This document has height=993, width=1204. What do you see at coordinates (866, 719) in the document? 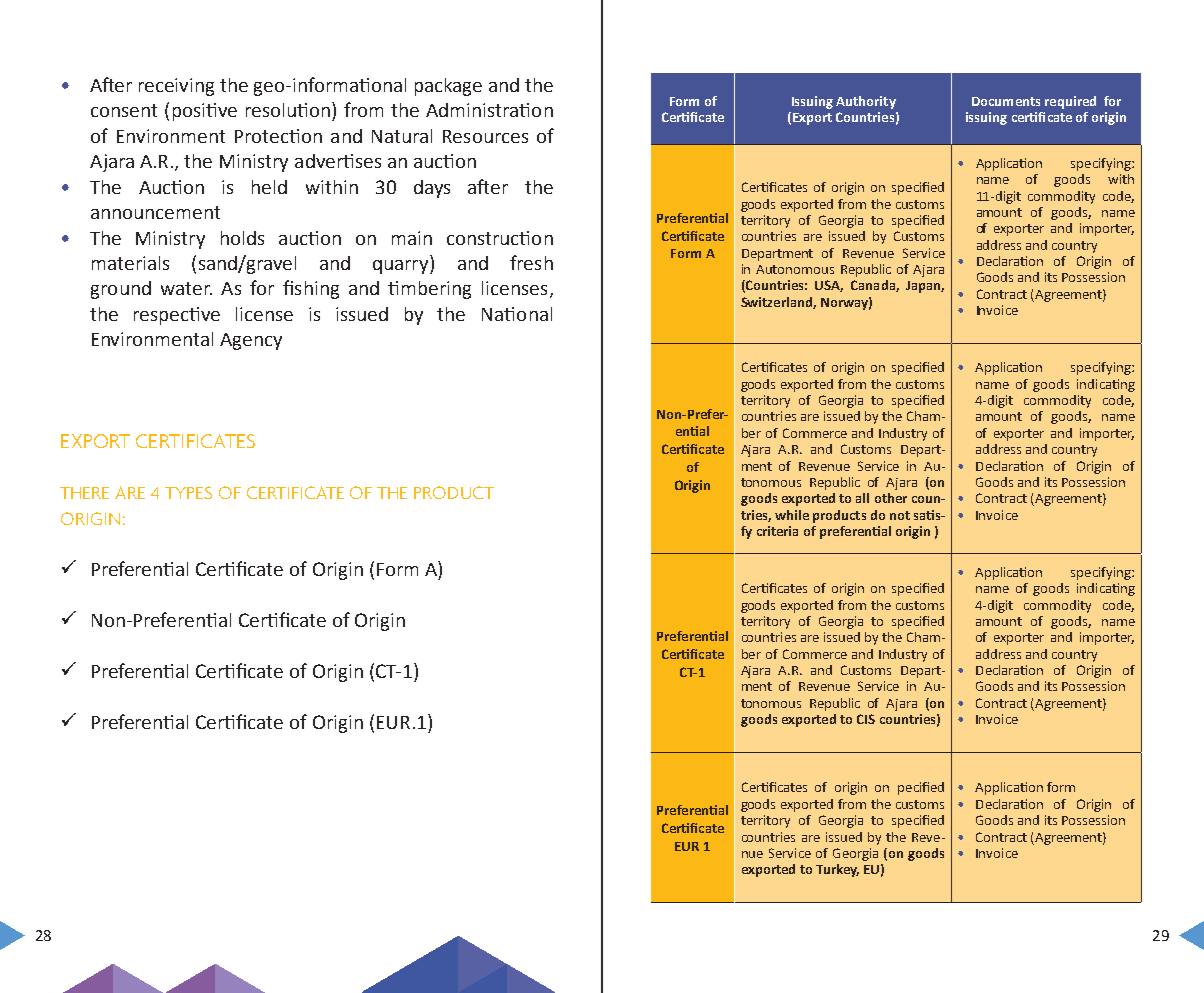
I see `CIS` at bounding box center [866, 719].
